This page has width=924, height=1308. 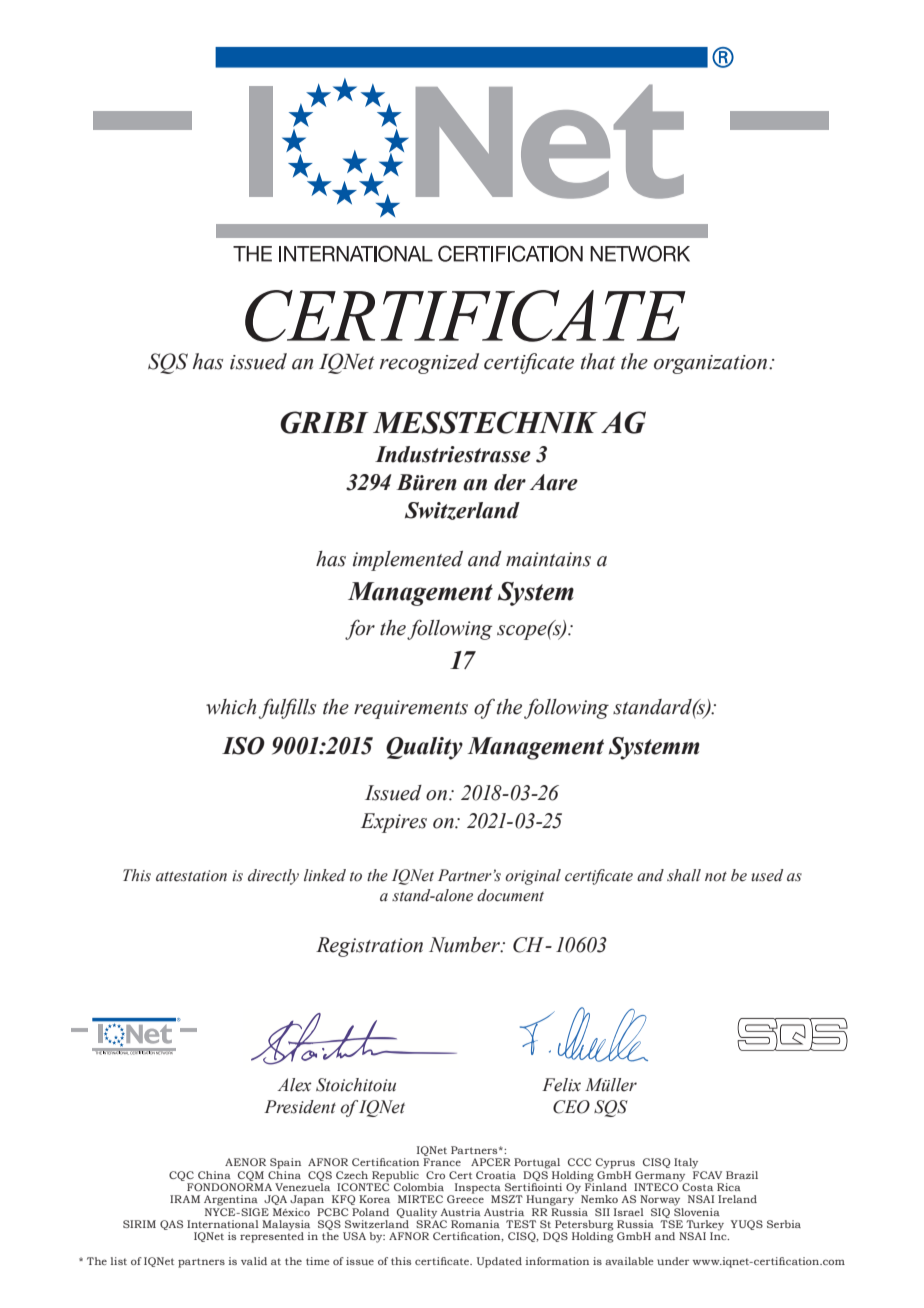 What do you see at coordinates (548, 559) in the page?
I see `maintains` at bounding box center [548, 559].
